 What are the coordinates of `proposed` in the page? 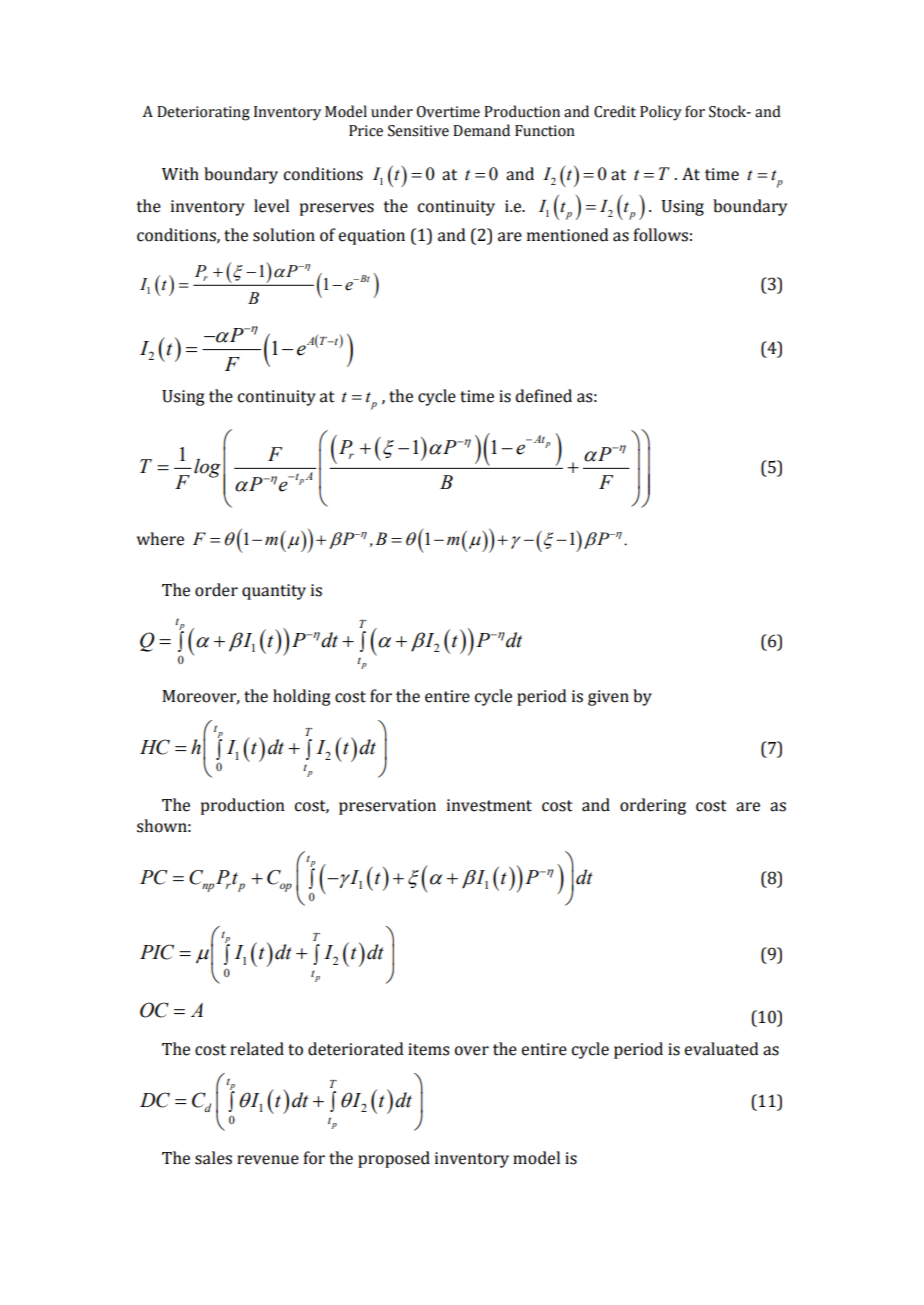 It's located at (394, 1159).
